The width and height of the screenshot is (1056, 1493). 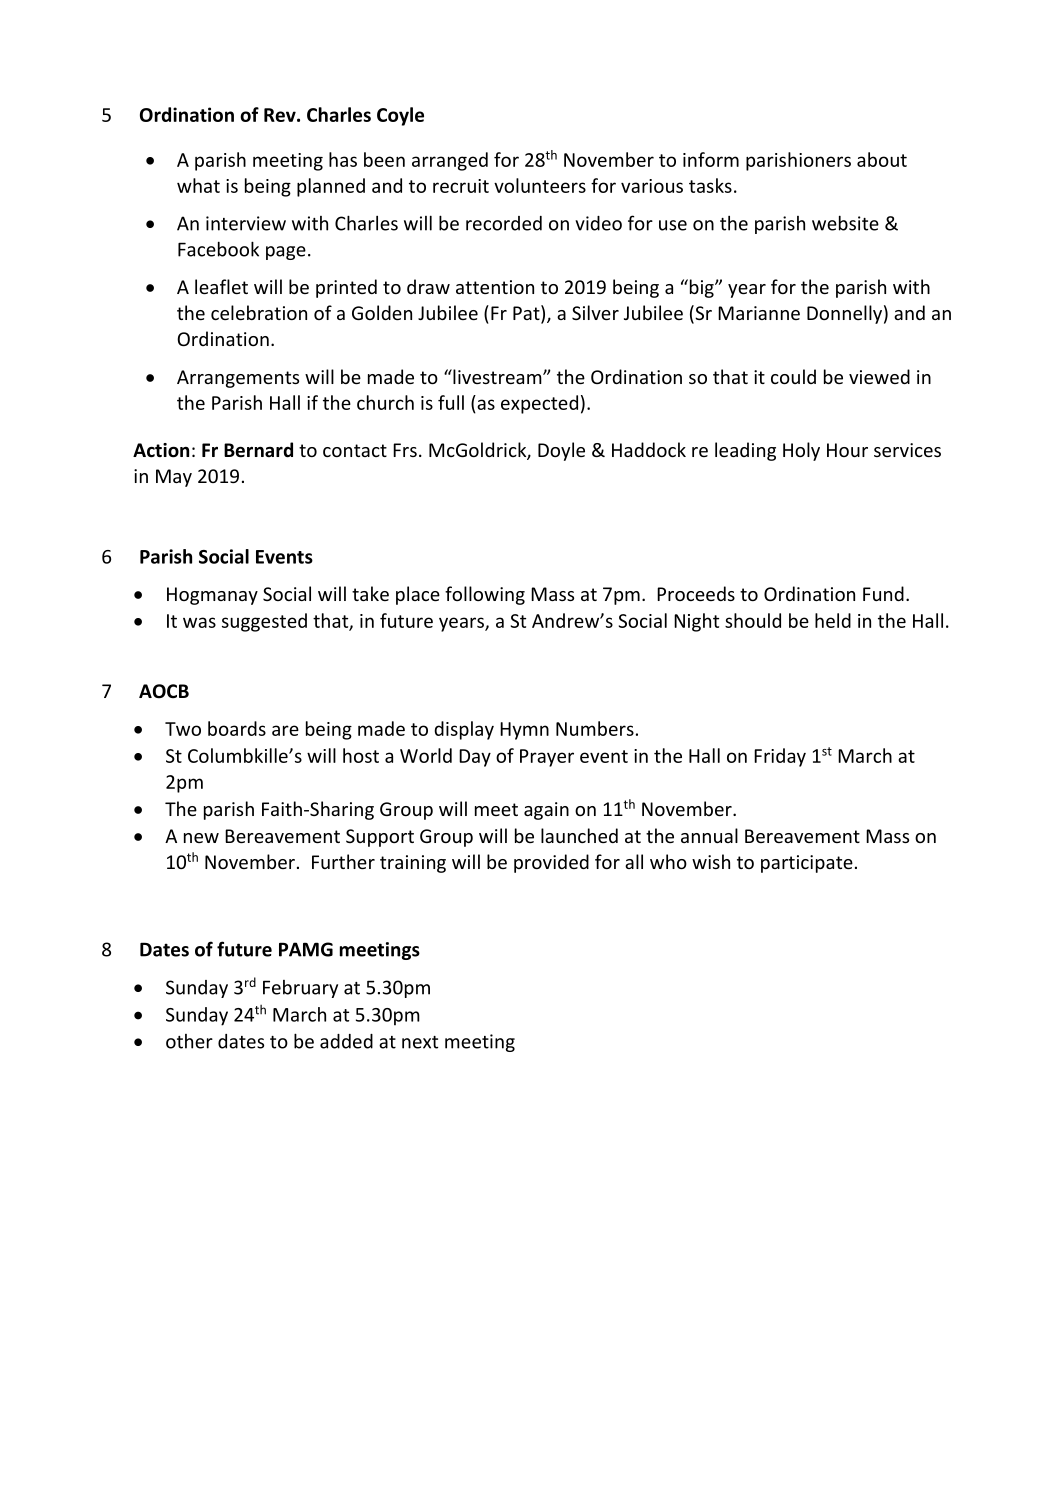 What do you see at coordinates (882, 159) in the screenshot?
I see `about` at bounding box center [882, 159].
